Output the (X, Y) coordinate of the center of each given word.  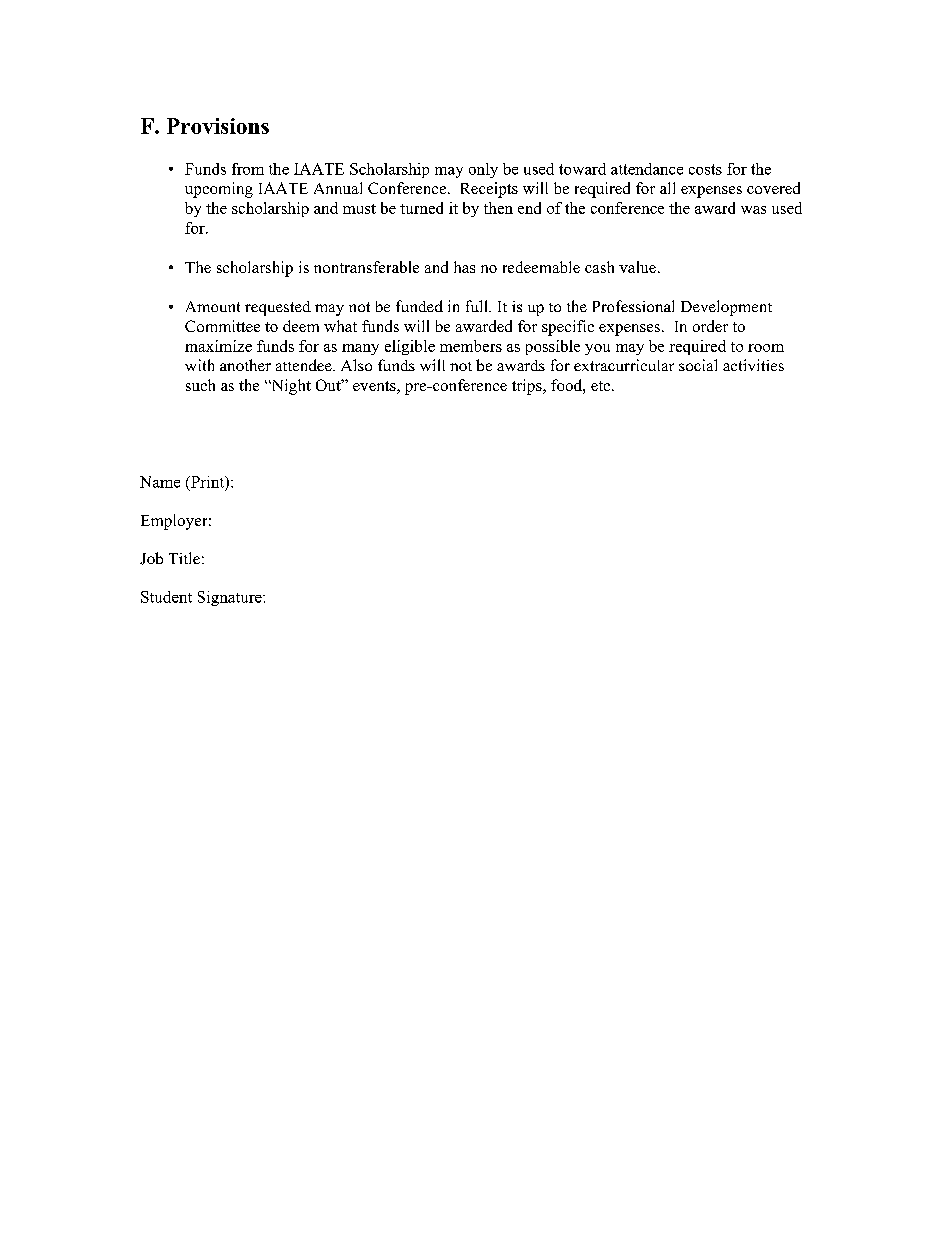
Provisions (218, 126)
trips (528, 387)
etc (600, 386)
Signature (231, 598)
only (483, 170)
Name (160, 482)
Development (726, 308)
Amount (213, 306)
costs (705, 169)
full (478, 306)
